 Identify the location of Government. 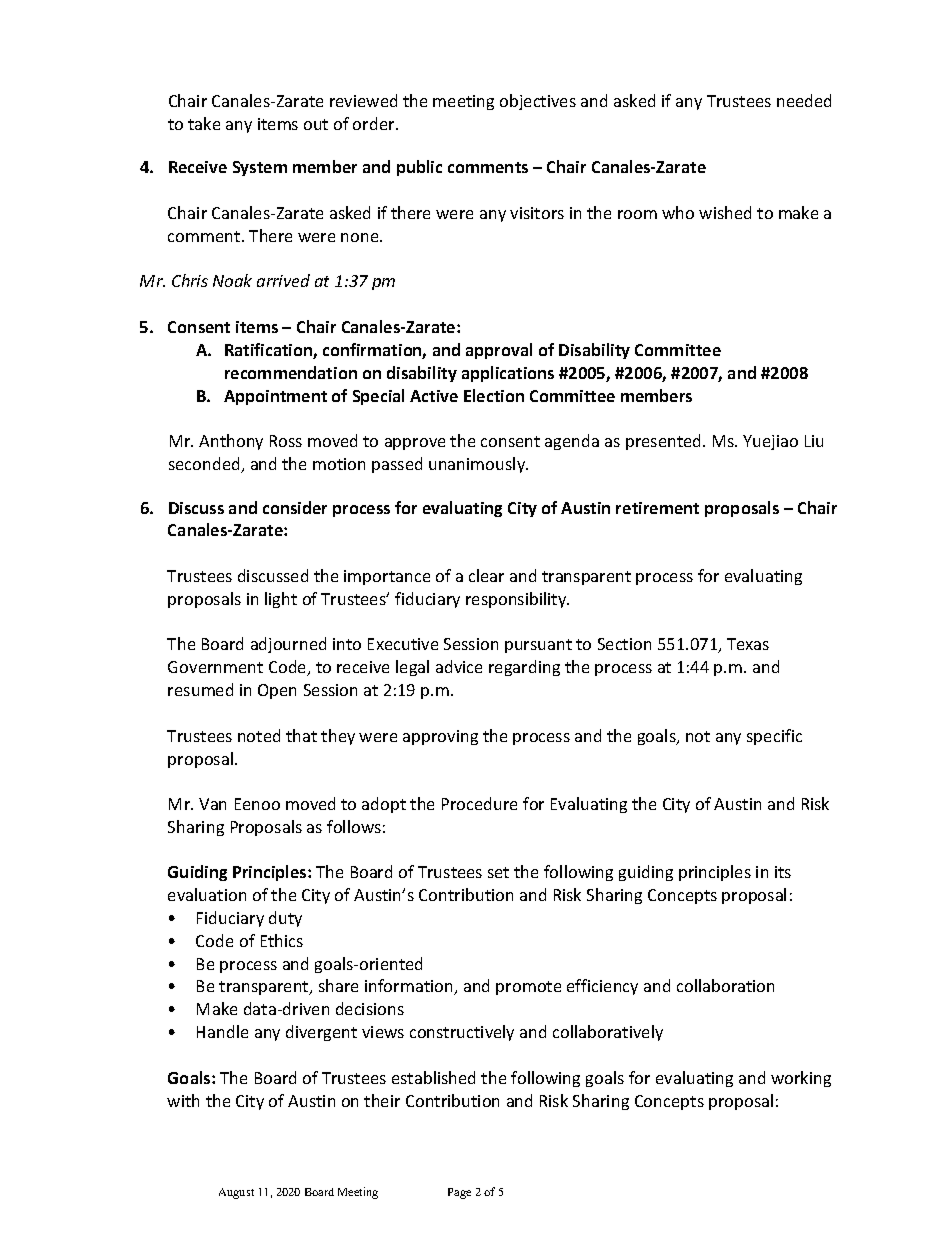
(215, 667).
